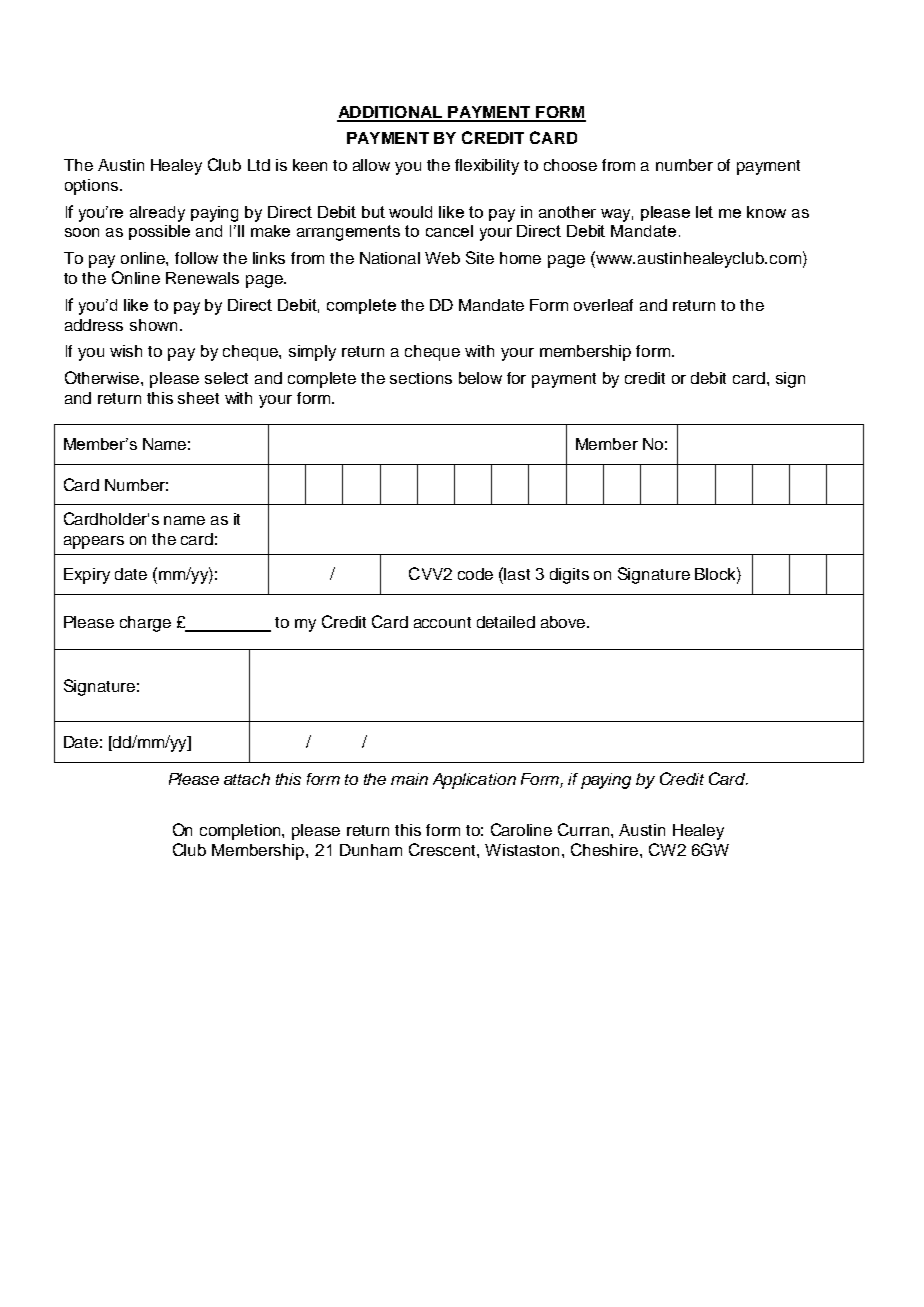  Describe the element at coordinates (247, 779) in the screenshot. I see `attach` at that location.
